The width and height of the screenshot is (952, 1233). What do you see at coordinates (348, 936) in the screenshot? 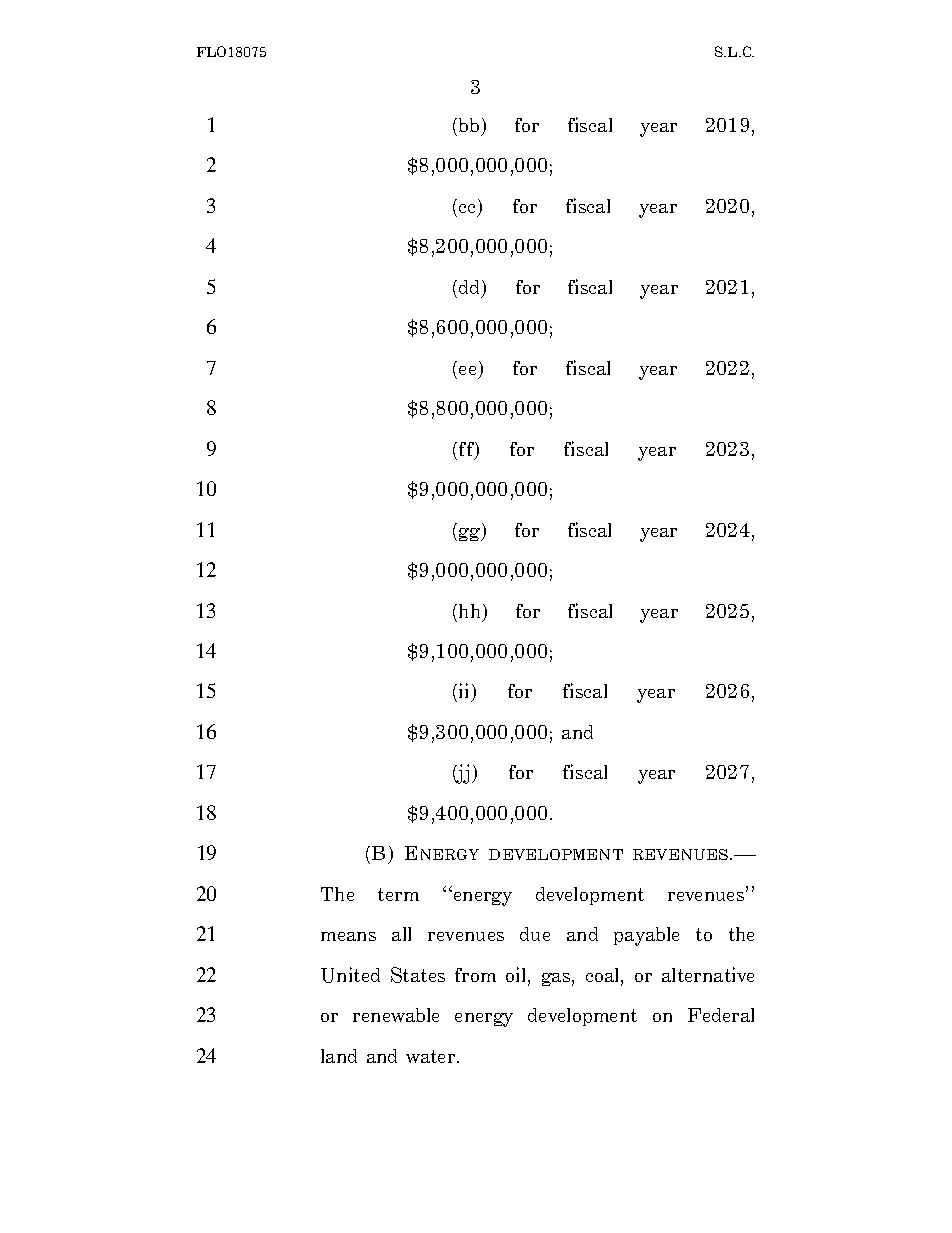
I see `means` at bounding box center [348, 936].
